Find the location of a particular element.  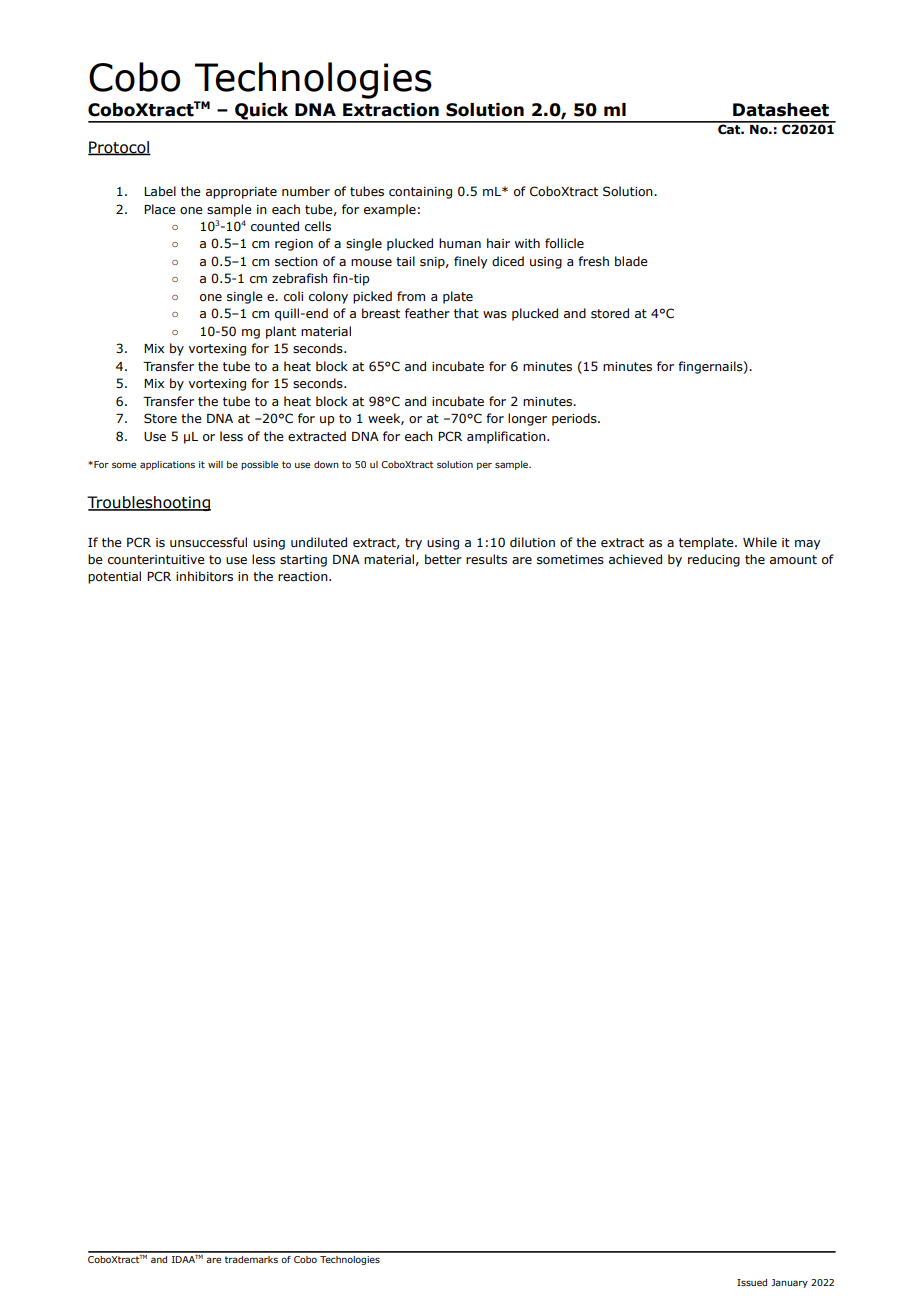

Label is located at coordinates (160, 191).
